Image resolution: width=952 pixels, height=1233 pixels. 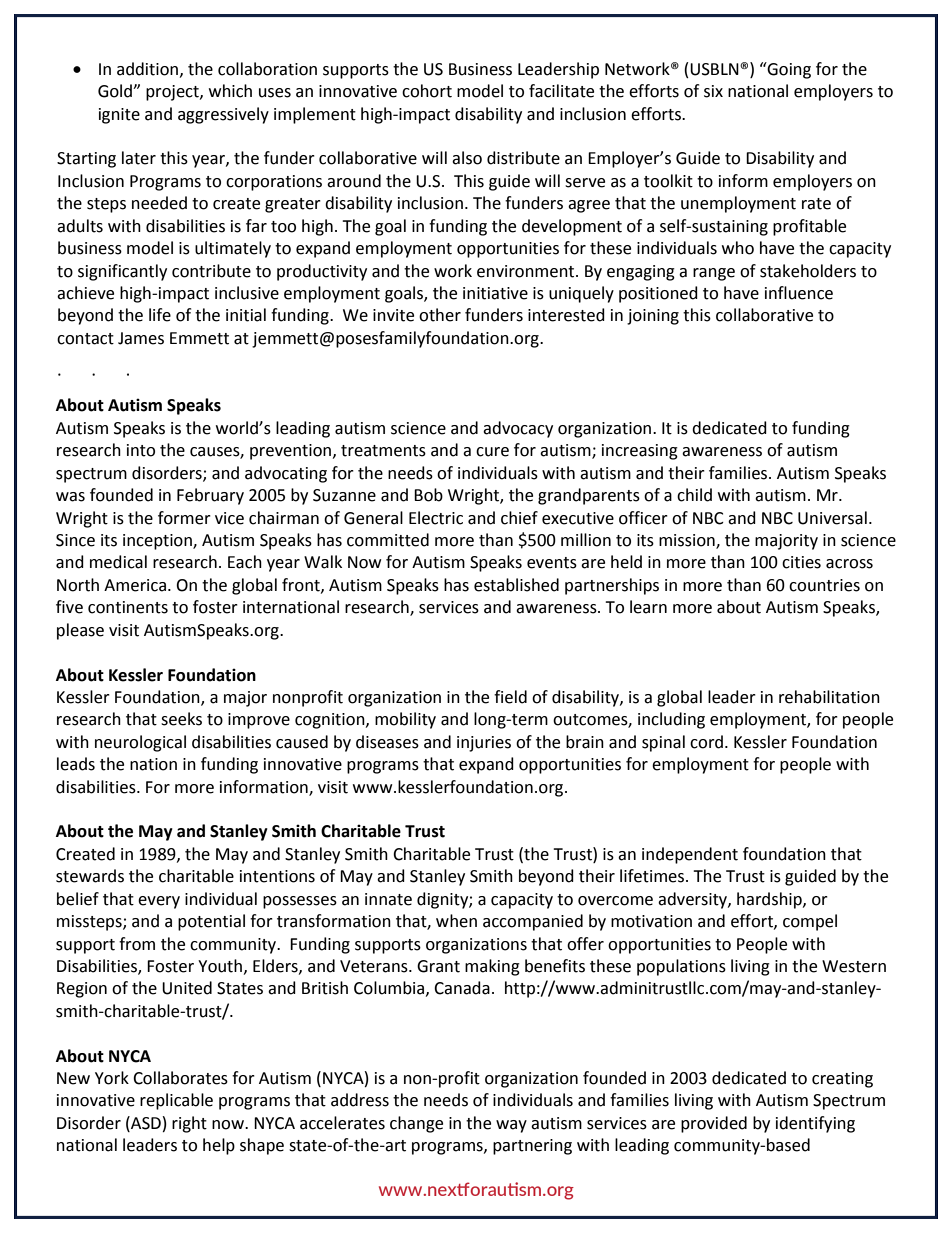 What do you see at coordinates (456, 921) in the document?
I see `when` at bounding box center [456, 921].
